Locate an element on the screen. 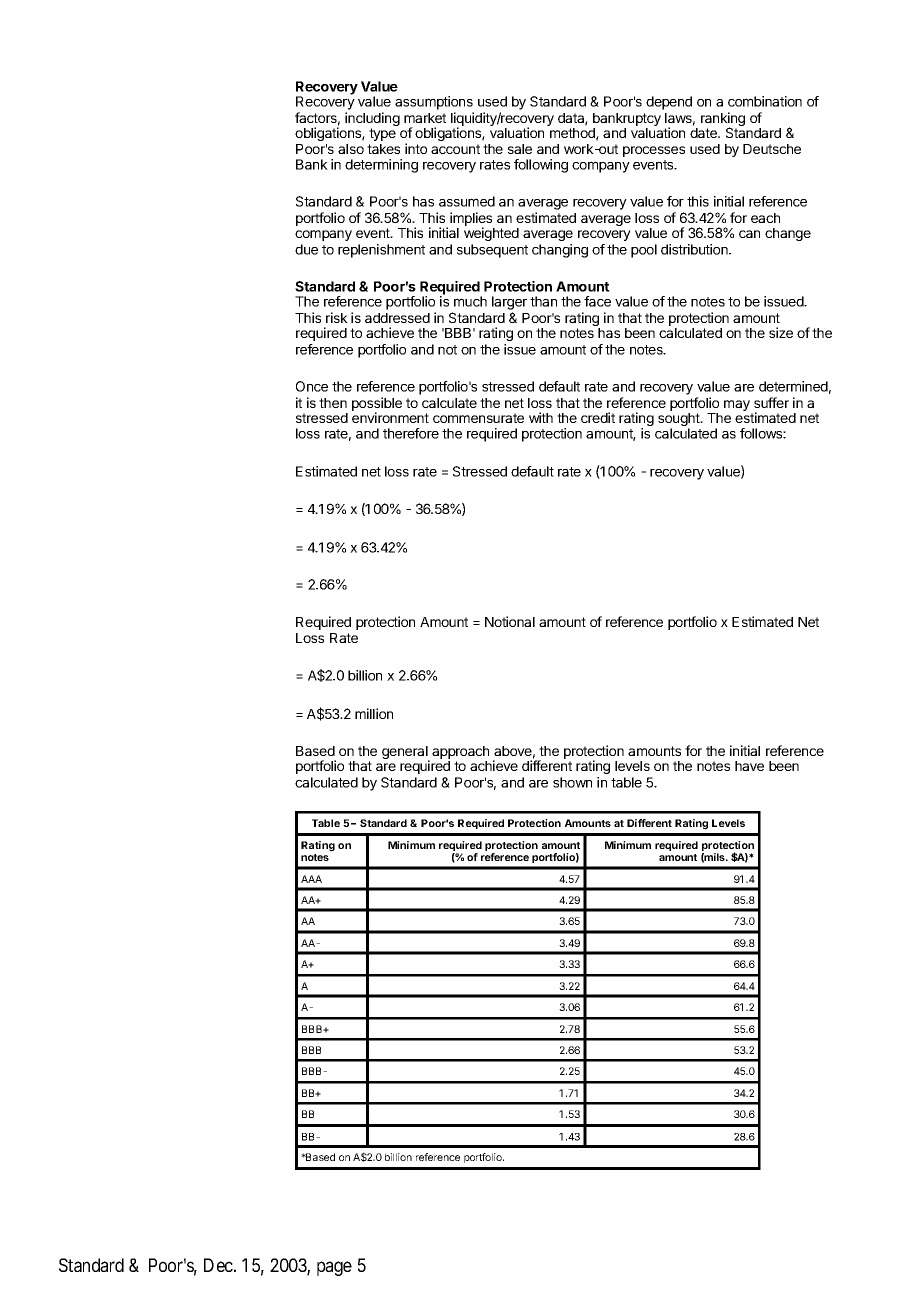  million is located at coordinates (374, 713).
